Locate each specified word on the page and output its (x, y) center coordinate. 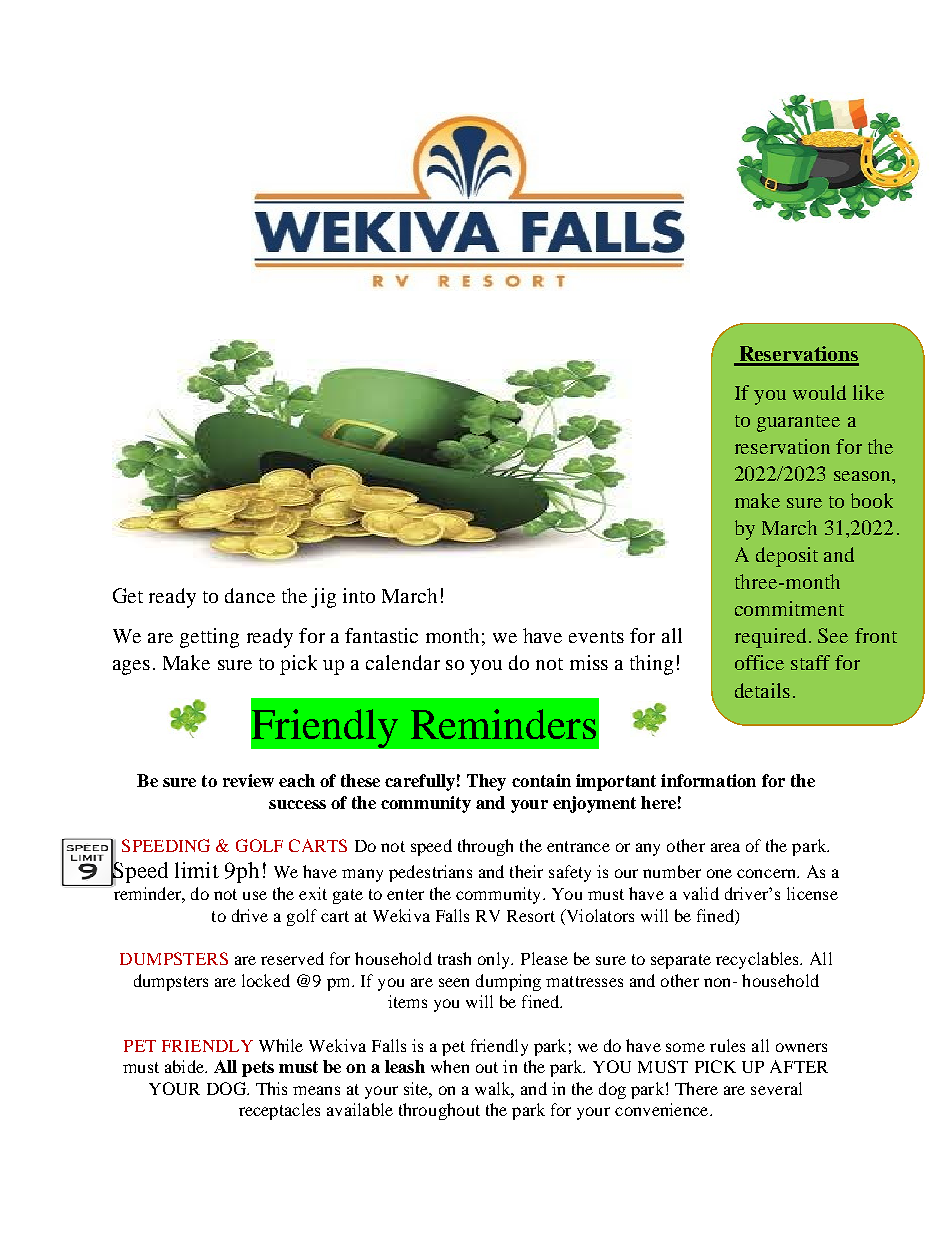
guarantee (798, 423)
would (819, 392)
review (248, 780)
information (708, 780)
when (450, 1066)
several (776, 1088)
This (271, 1088)
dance (250, 595)
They (486, 782)
